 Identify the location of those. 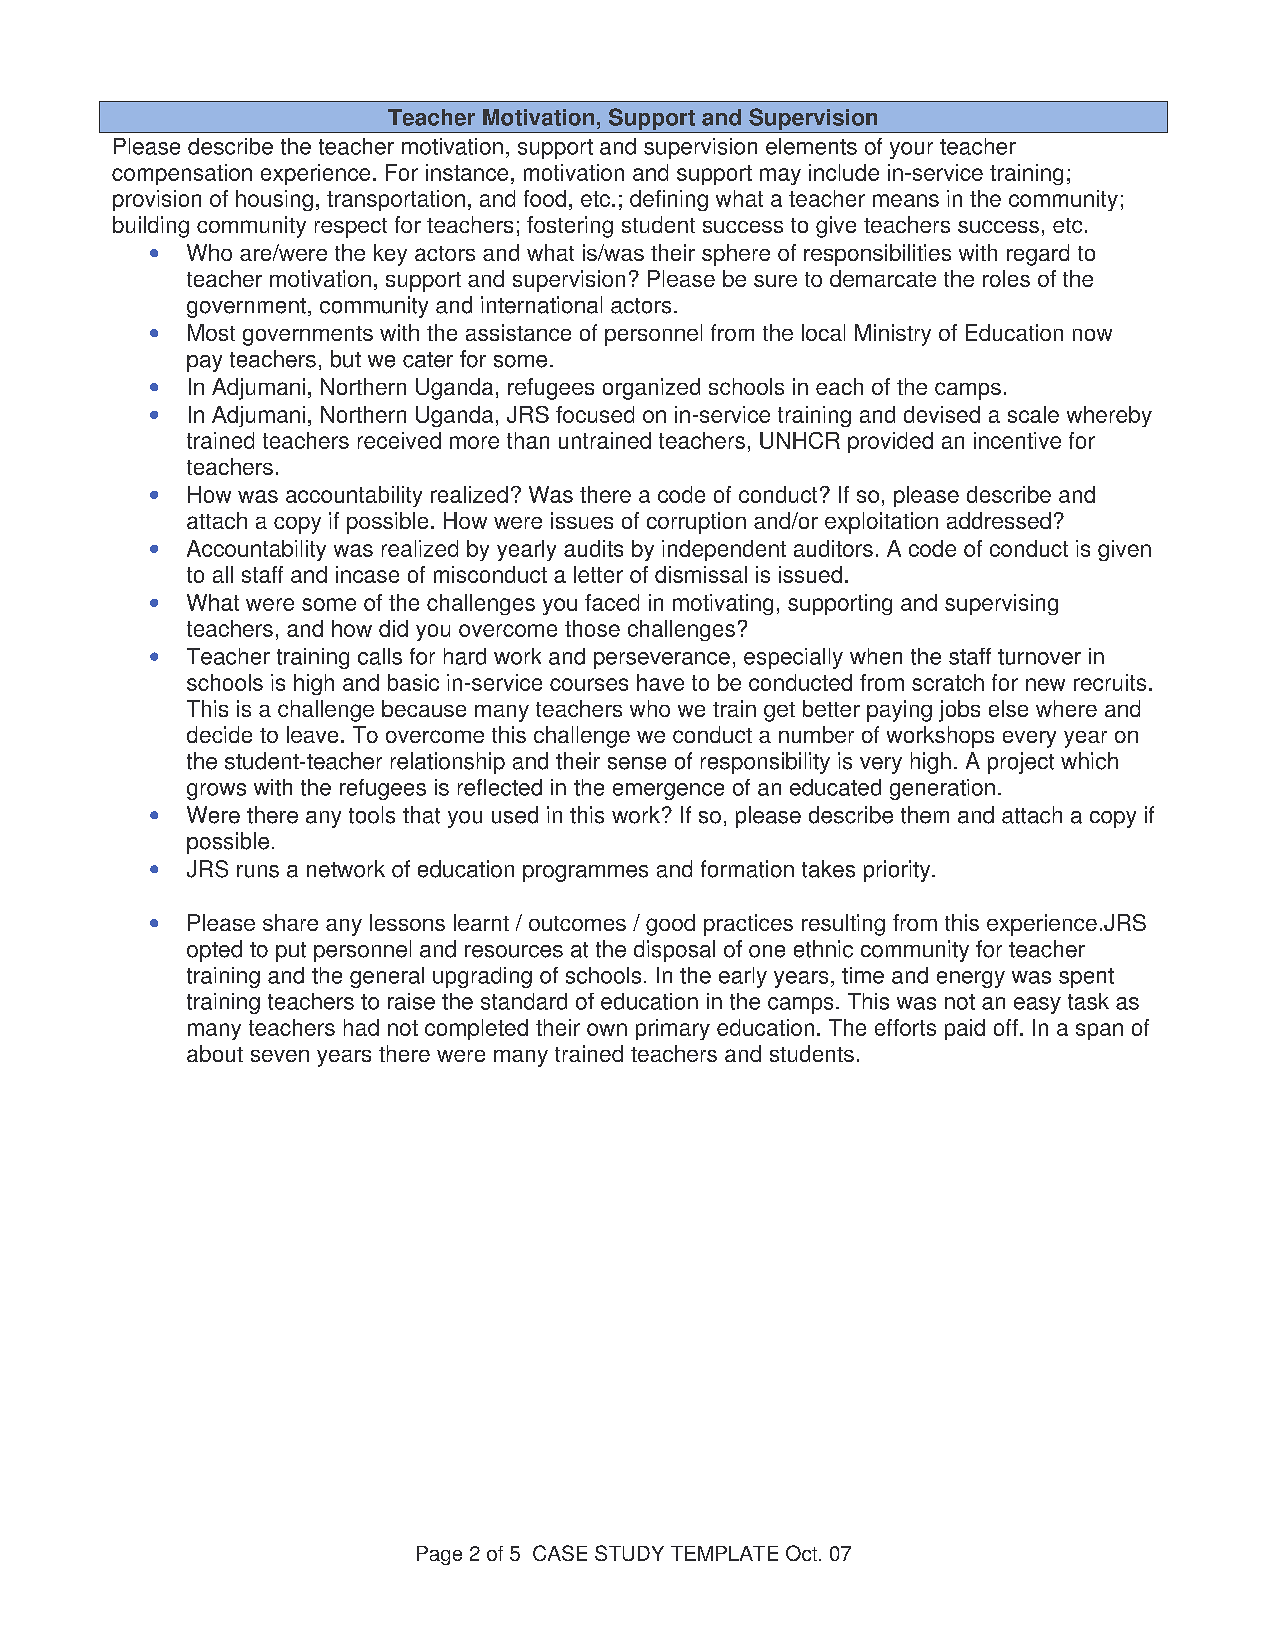
(592, 628).
